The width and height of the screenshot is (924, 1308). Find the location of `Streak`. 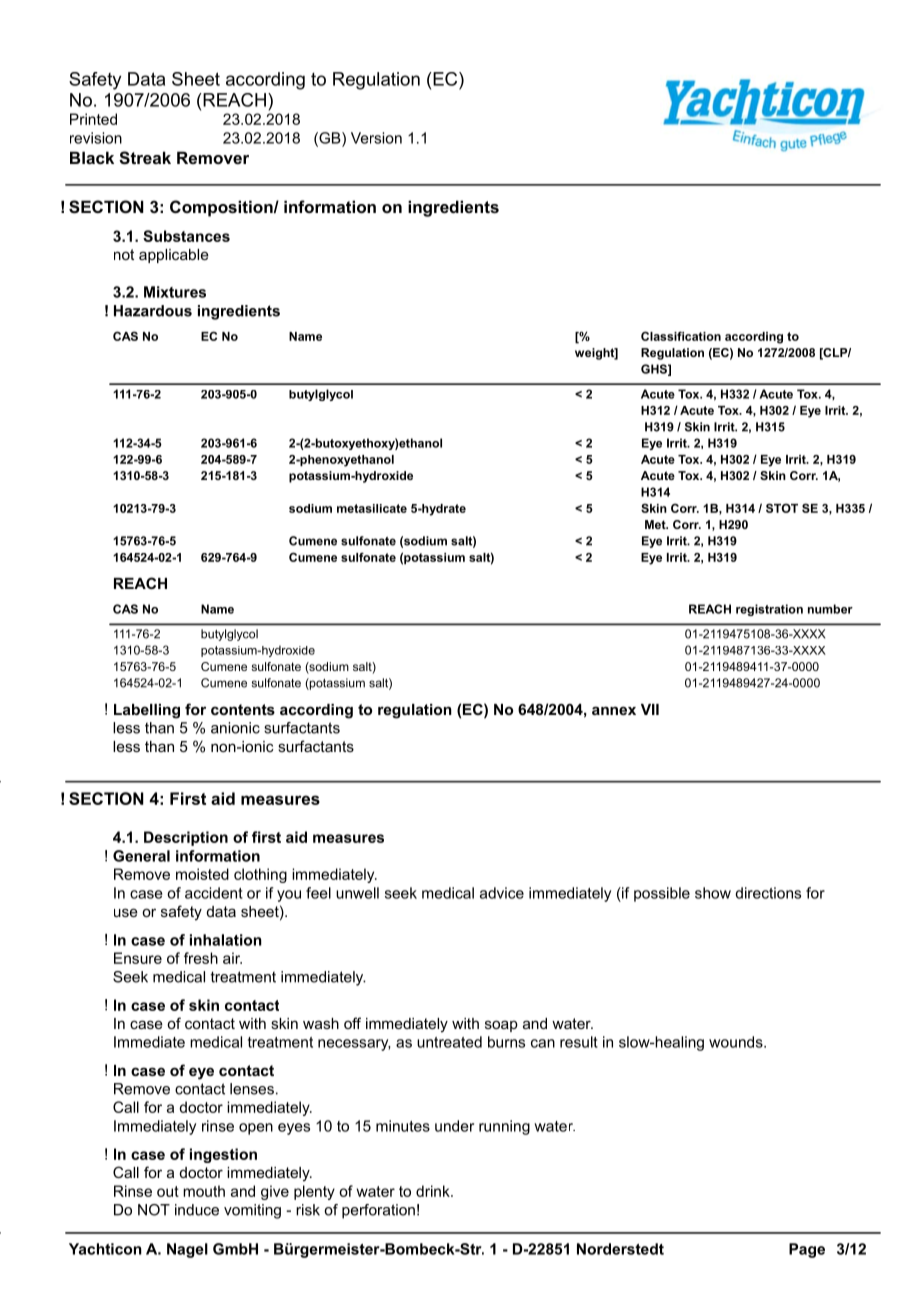

Streak is located at coordinates (145, 158).
